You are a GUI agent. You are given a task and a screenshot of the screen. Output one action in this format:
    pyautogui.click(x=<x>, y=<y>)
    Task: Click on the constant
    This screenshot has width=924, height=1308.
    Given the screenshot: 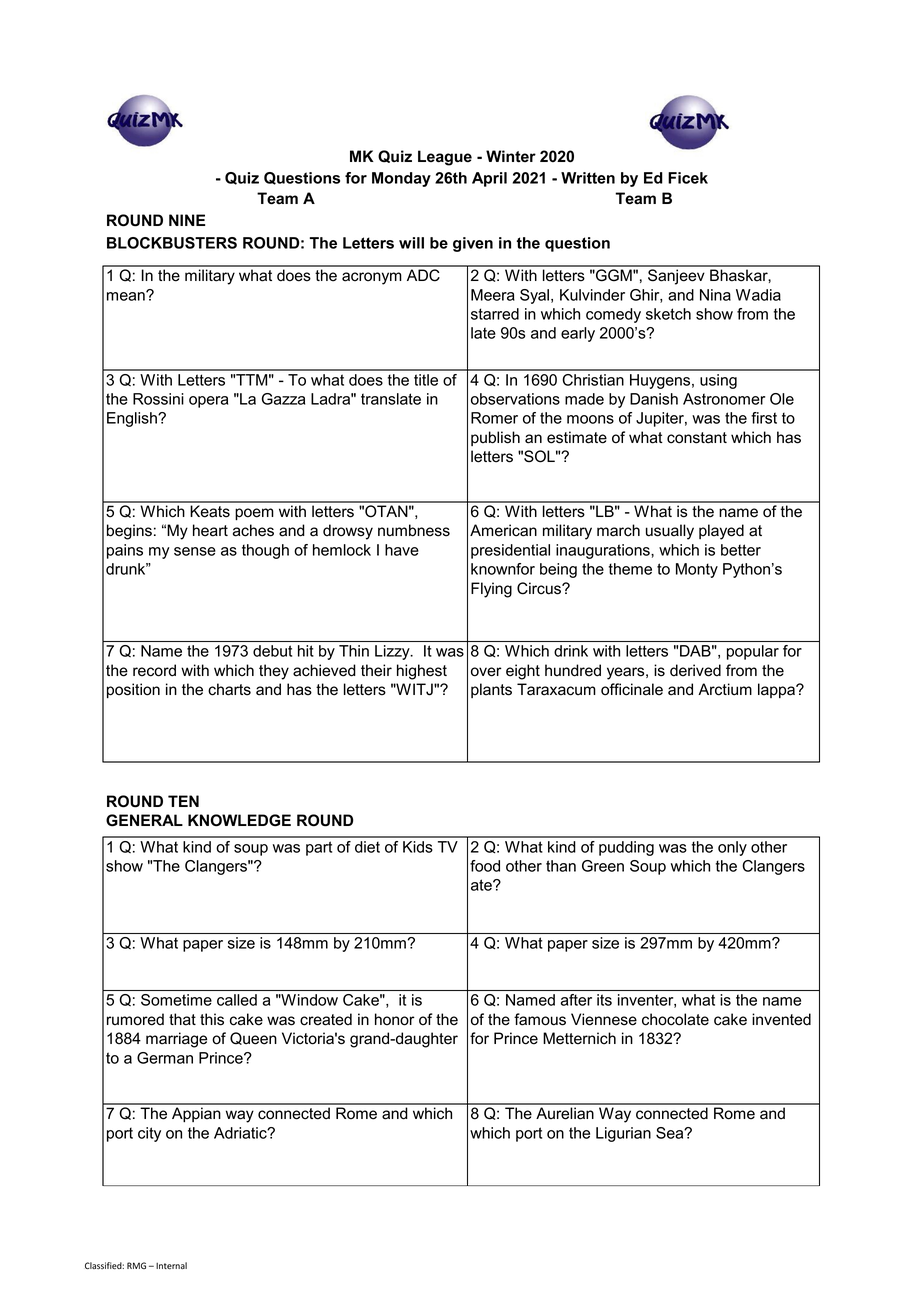 What is the action you would take?
    pyautogui.click(x=697, y=438)
